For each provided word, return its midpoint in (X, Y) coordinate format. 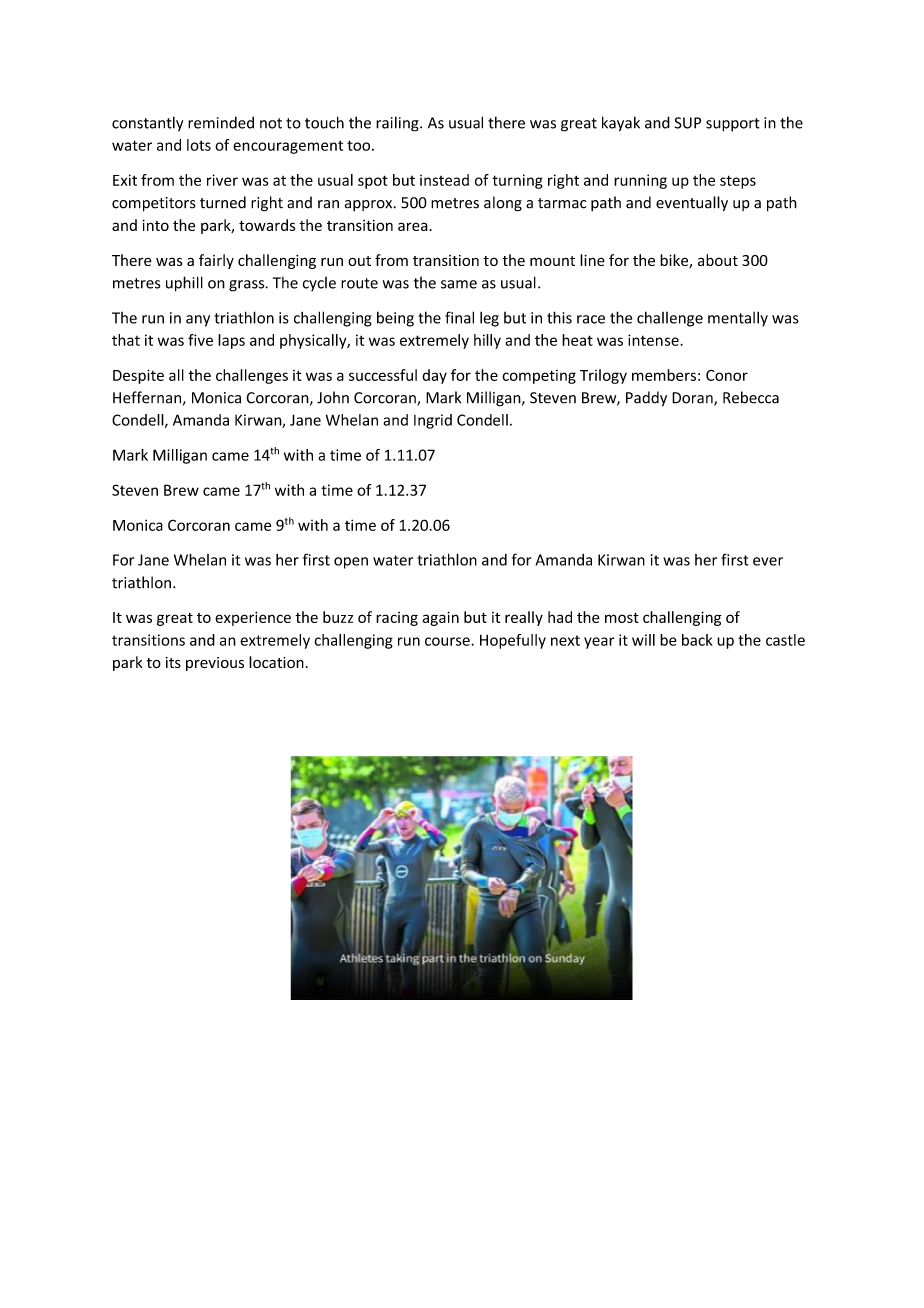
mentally (738, 319)
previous (215, 664)
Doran (693, 399)
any (198, 321)
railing (398, 124)
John (333, 397)
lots (199, 145)
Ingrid (433, 421)
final (459, 317)
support (733, 125)
